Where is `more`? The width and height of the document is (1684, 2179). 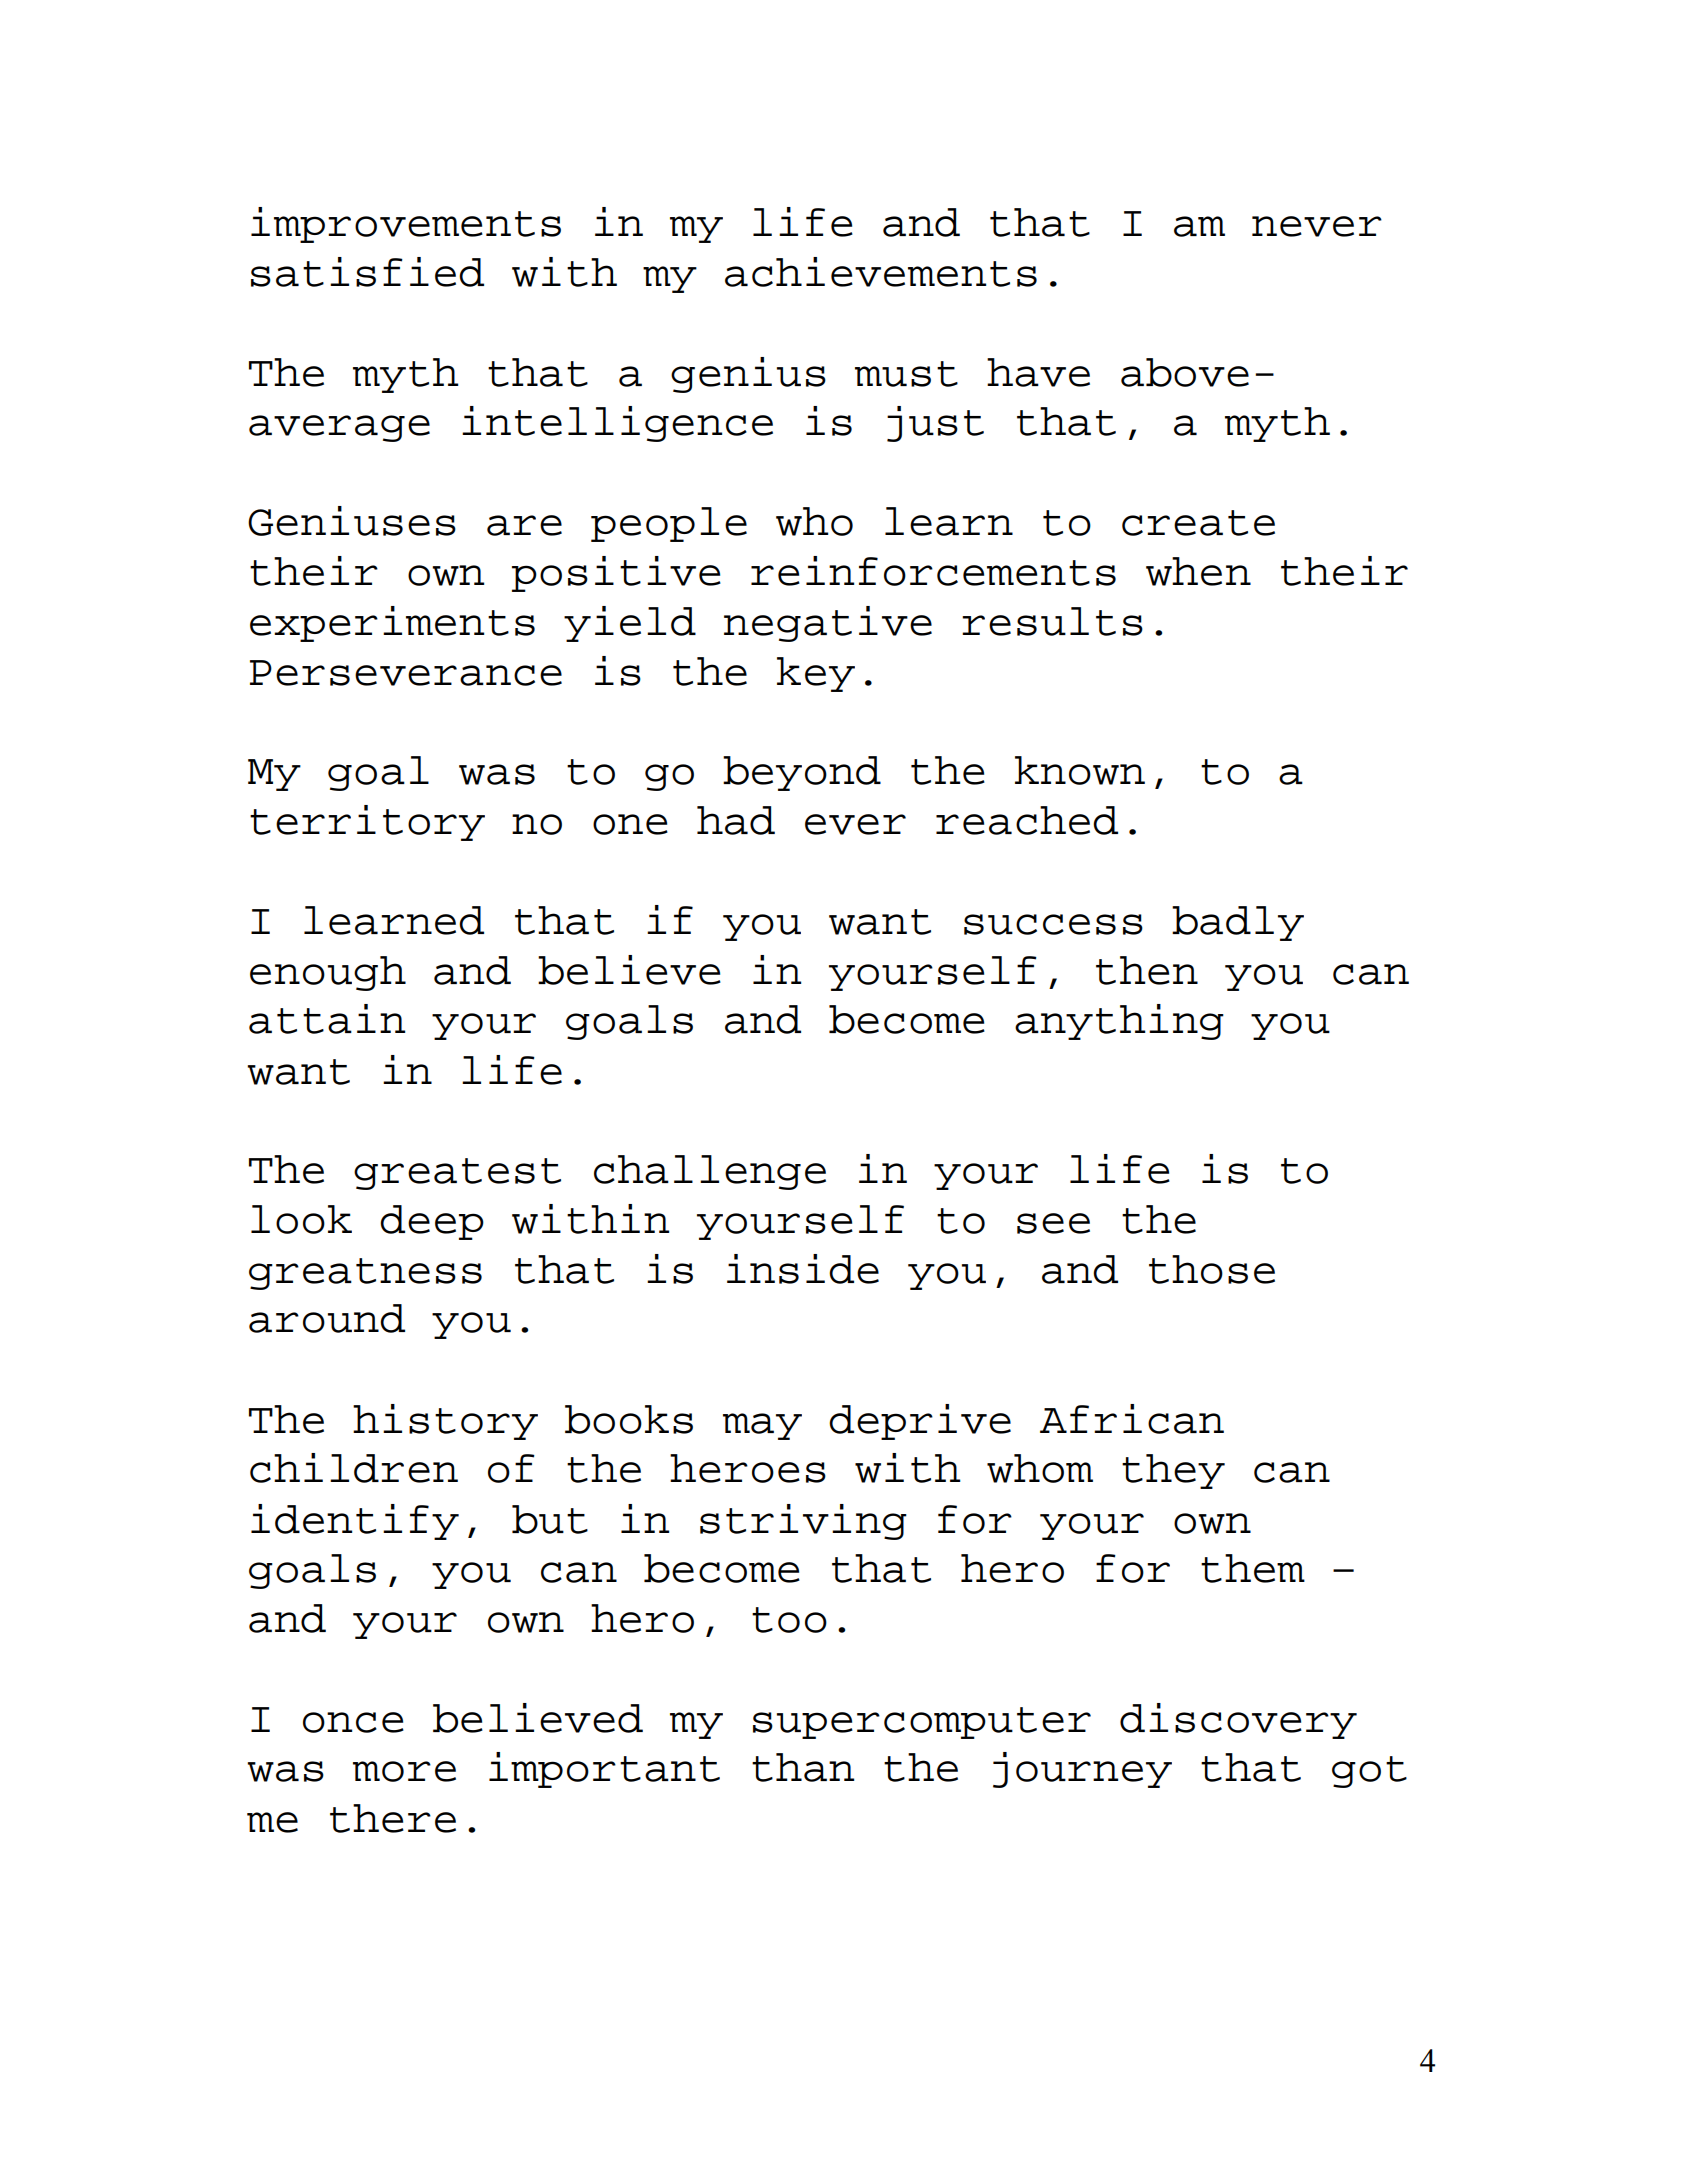 more is located at coordinates (404, 1771).
